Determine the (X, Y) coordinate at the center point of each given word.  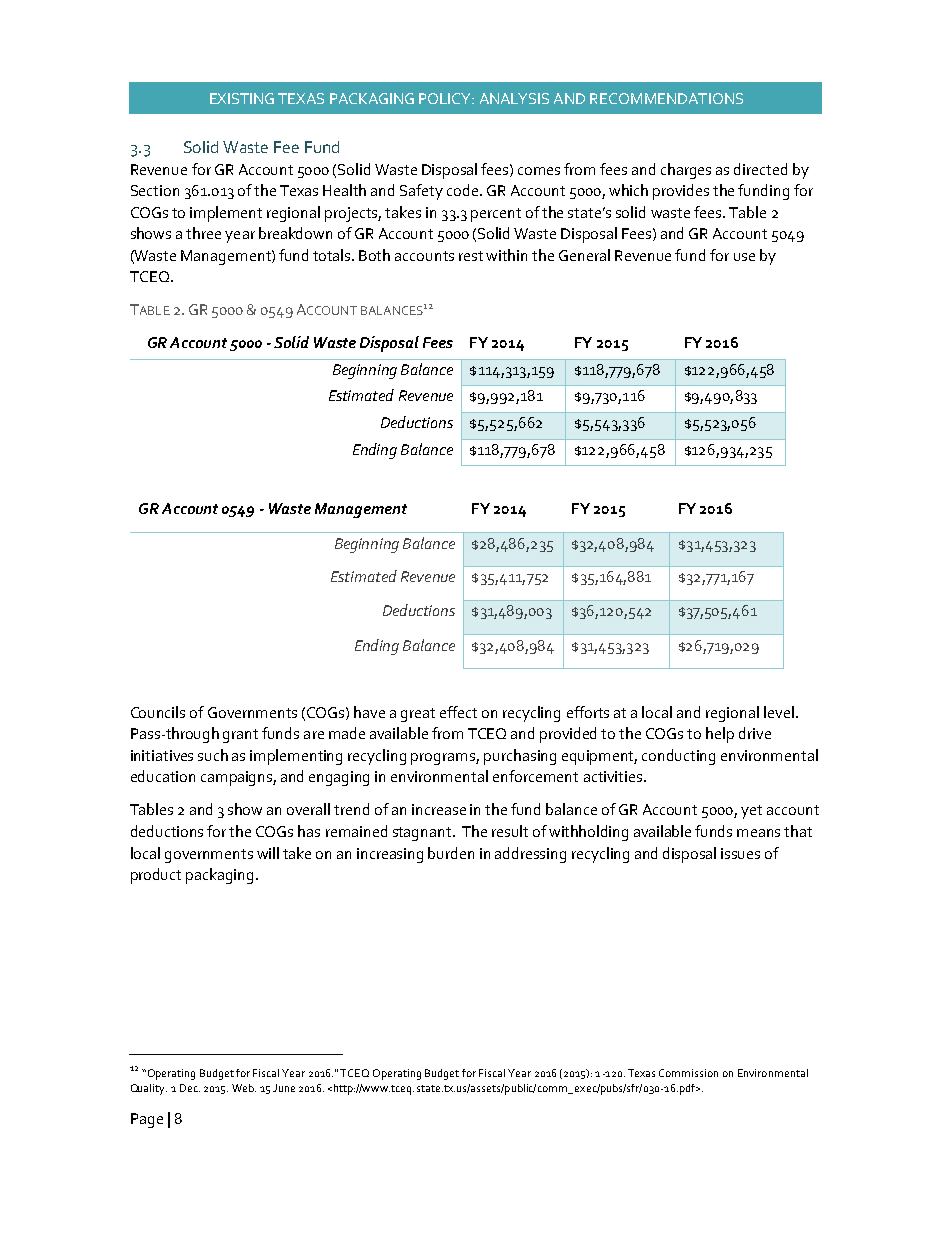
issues (740, 853)
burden (451, 853)
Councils (158, 712)
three (203, 233)
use (744, 257)
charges (686, 171)
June (284, 1088)
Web (244, 1088)
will (268, 853)
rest (471, 256)
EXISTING (242, 98)
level (779, 712)
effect (458, 712)
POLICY (446, 98)
